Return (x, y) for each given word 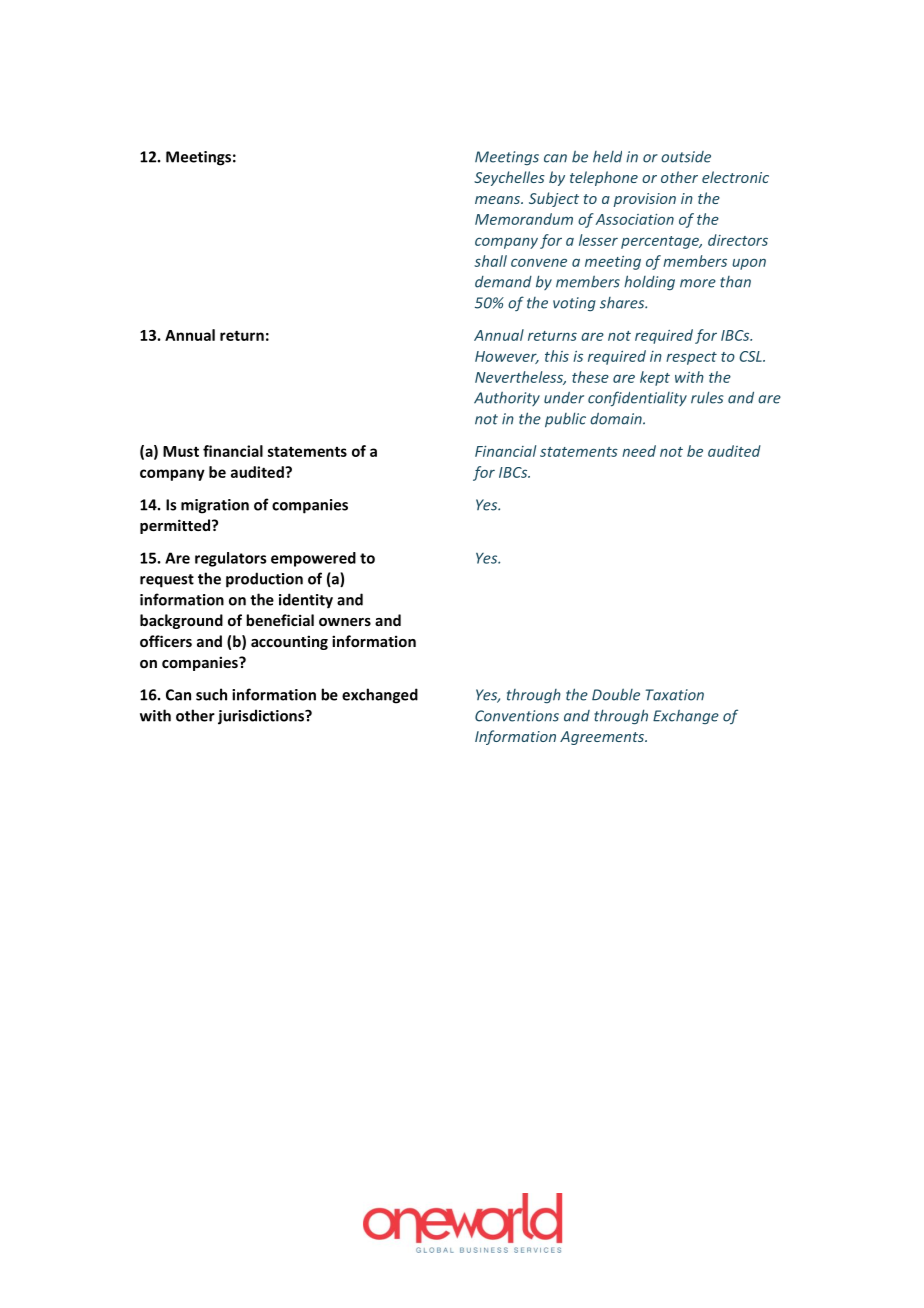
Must (181, 451)
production (264, 580)
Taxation (674, 695)
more (698, 283)
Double (616, 695)
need (639, 451)
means (499, 200)
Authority (507, 399)
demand (503, 282)
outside (686, 157)
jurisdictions (262, 717)
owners (345, 622)
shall (490, 261)
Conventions (517, 716)
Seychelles (509, 178)
